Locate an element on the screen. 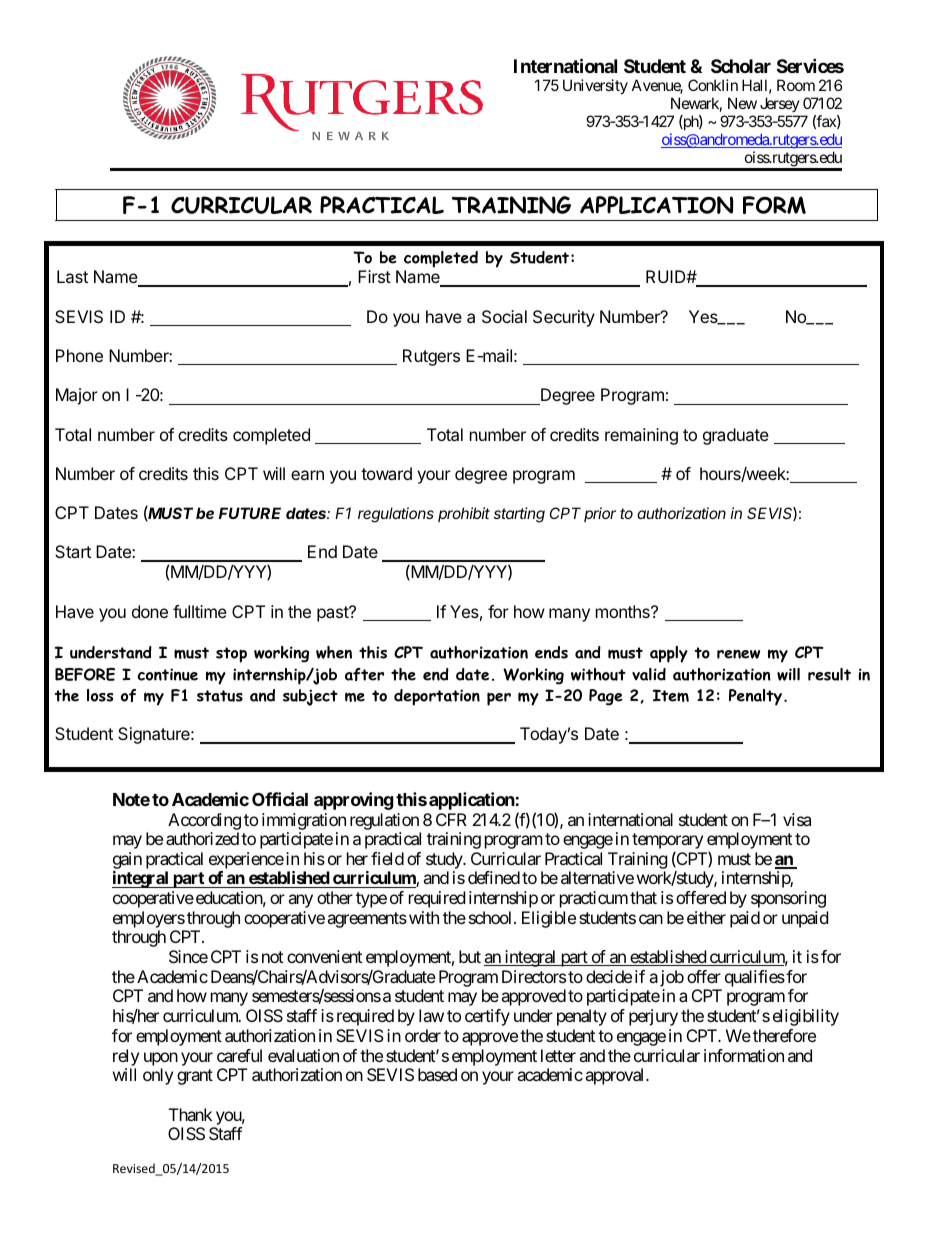 Image resolution: width=952 pixels, height=1233 pixels. renew is located at coordinates (738, 654).
